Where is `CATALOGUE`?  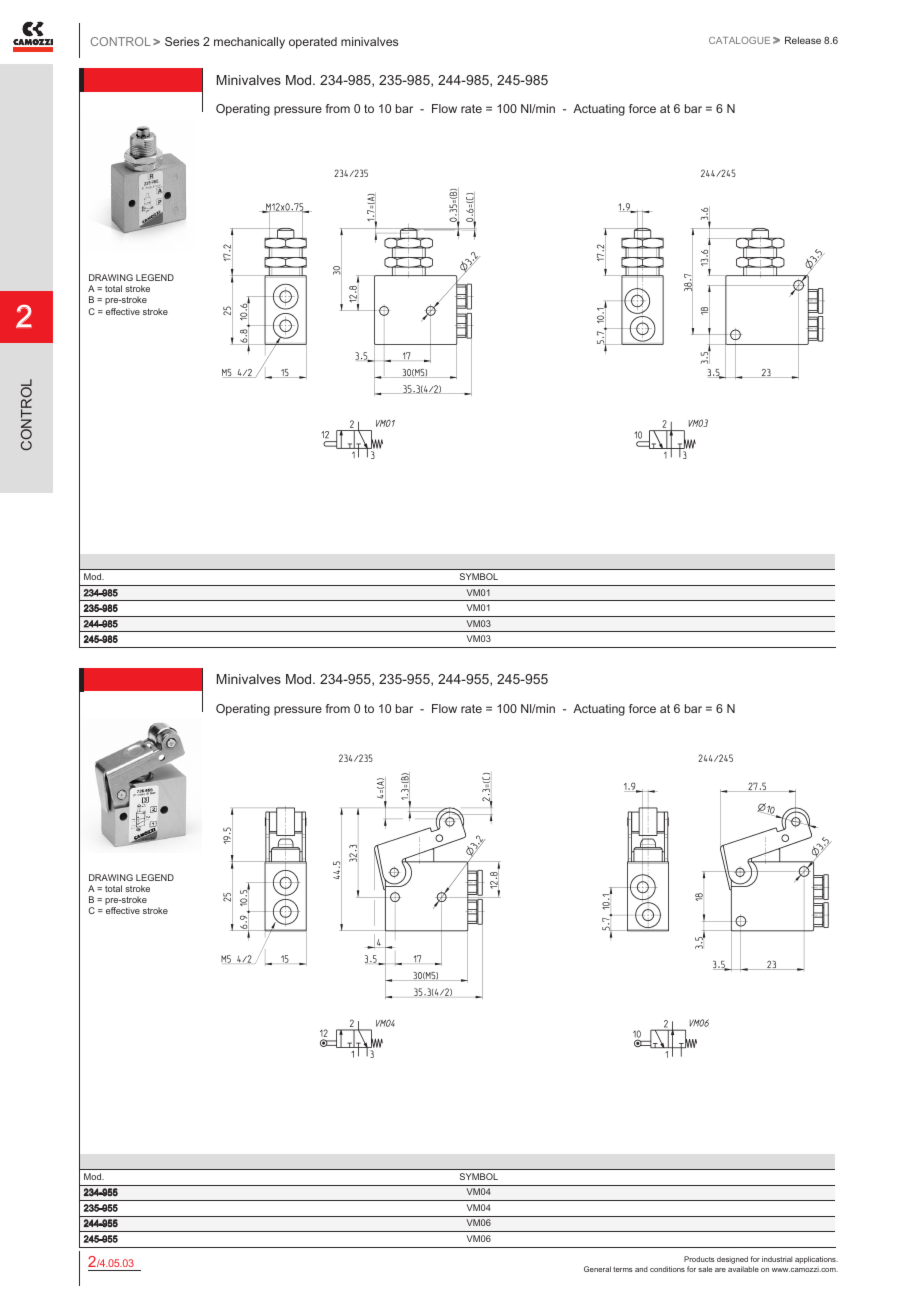 CATALOGUE is located at coordinates (739, 40).
